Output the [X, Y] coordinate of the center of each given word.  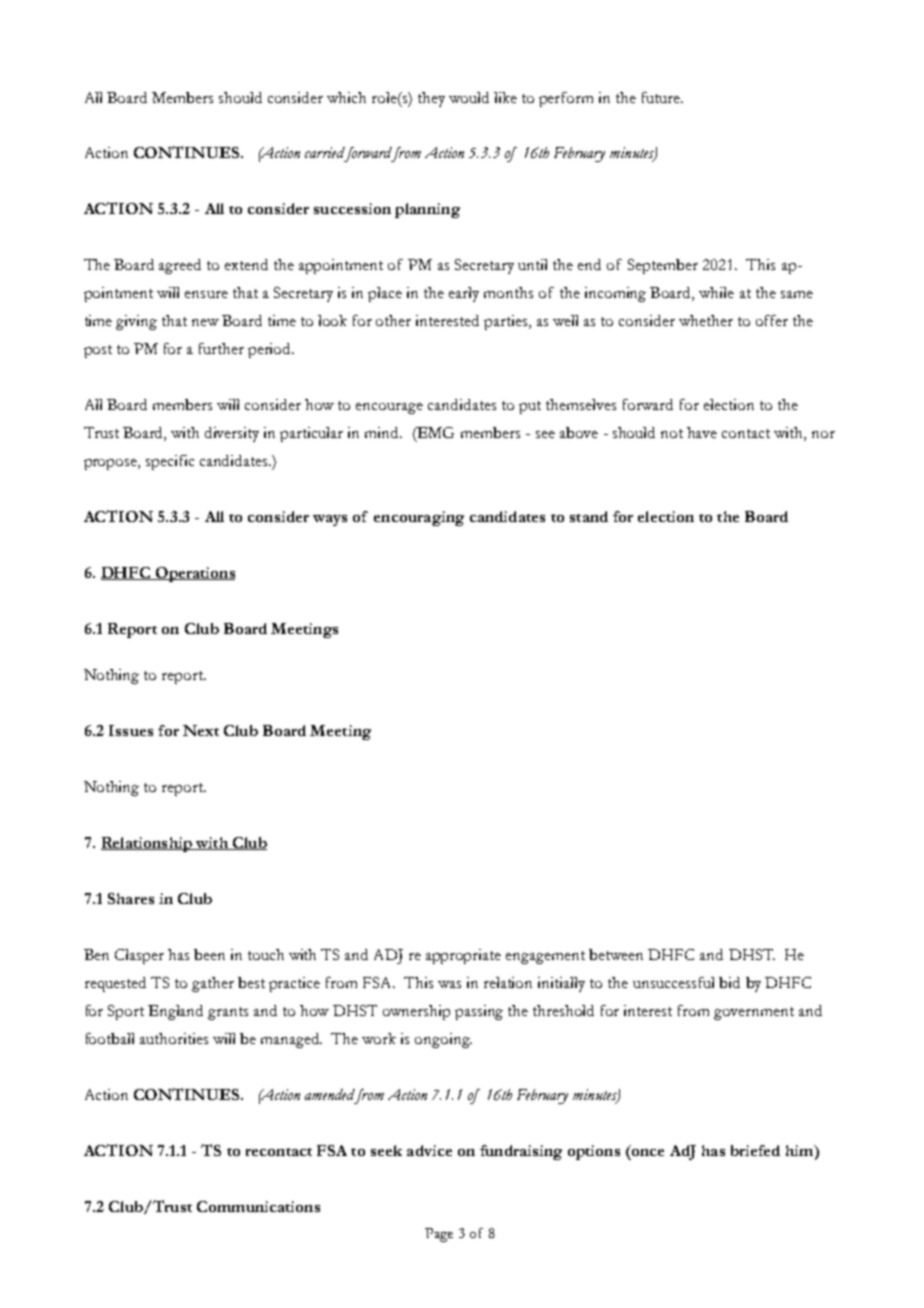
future [662, 97]
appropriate [463, 956]
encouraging [419, 518]
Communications [258, 1206]
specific [170, 462]
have [702, 432]
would [469, 97]
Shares [131, 898]
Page [439, 1235]
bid [729, 982]
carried [325, 152]
